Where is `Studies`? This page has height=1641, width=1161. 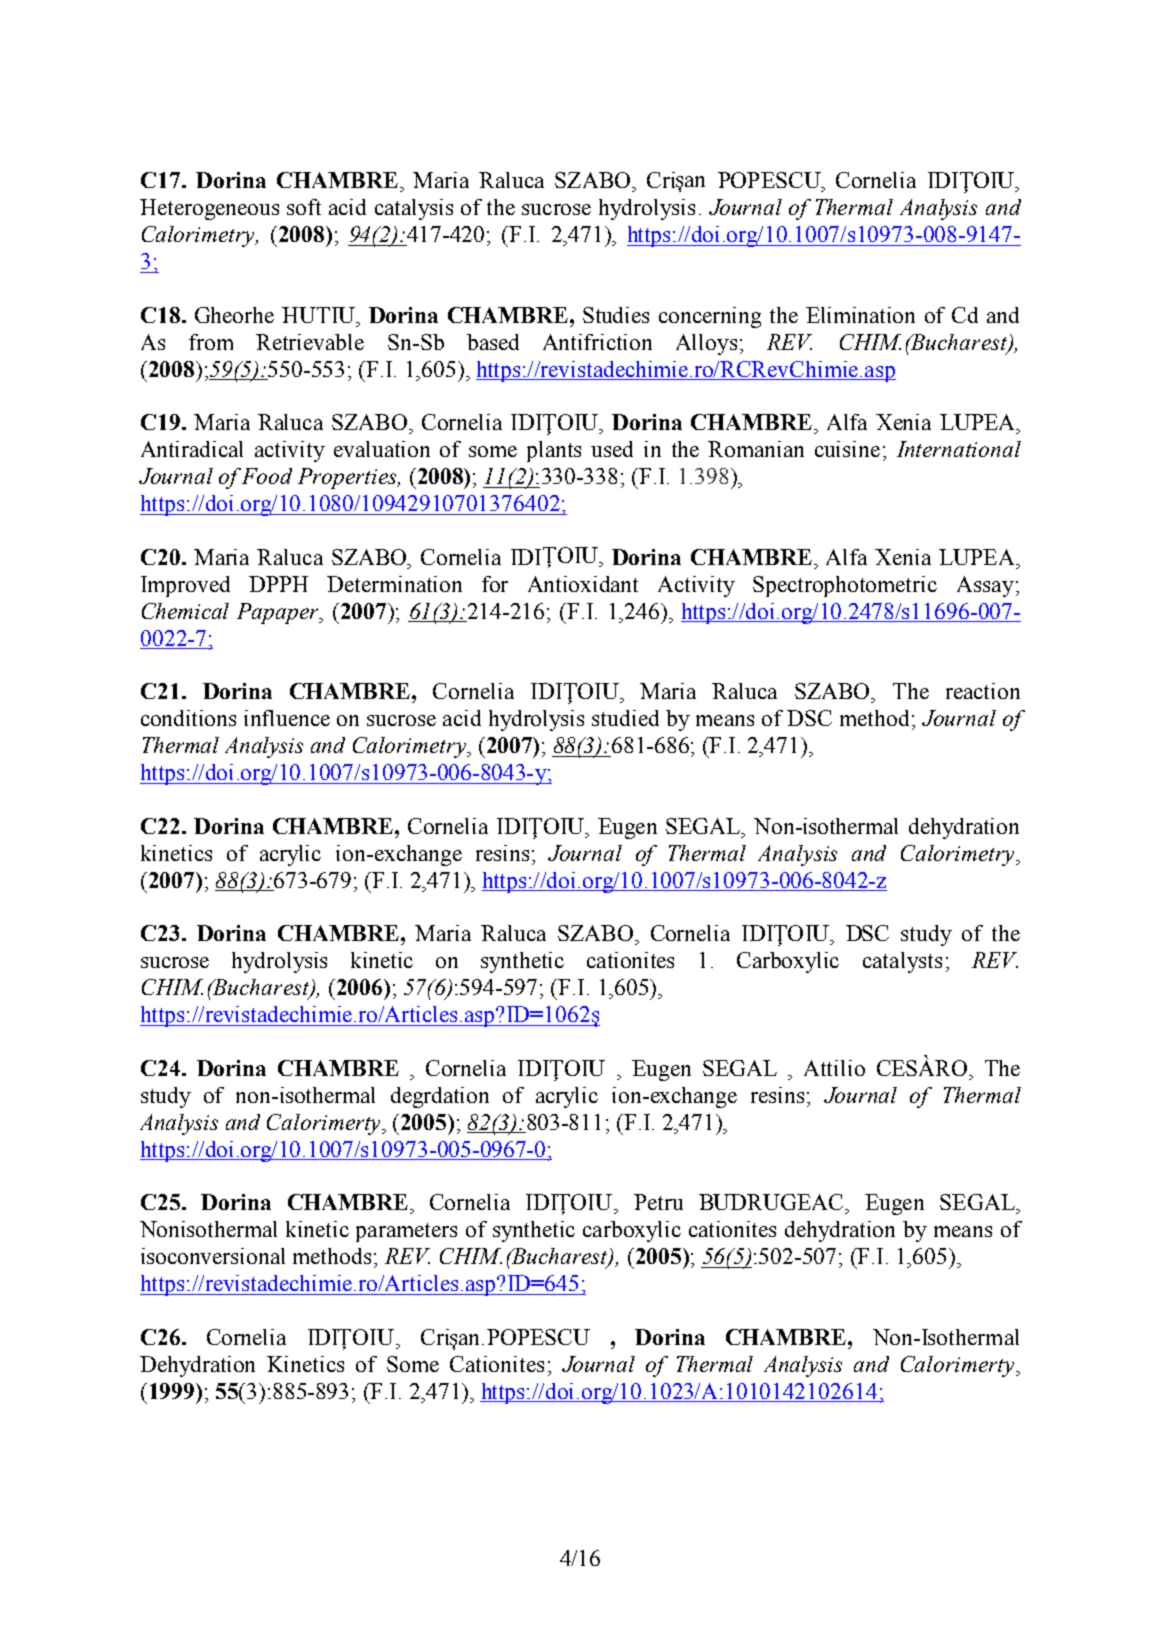 Studies is located at coordinates (616, 315).
